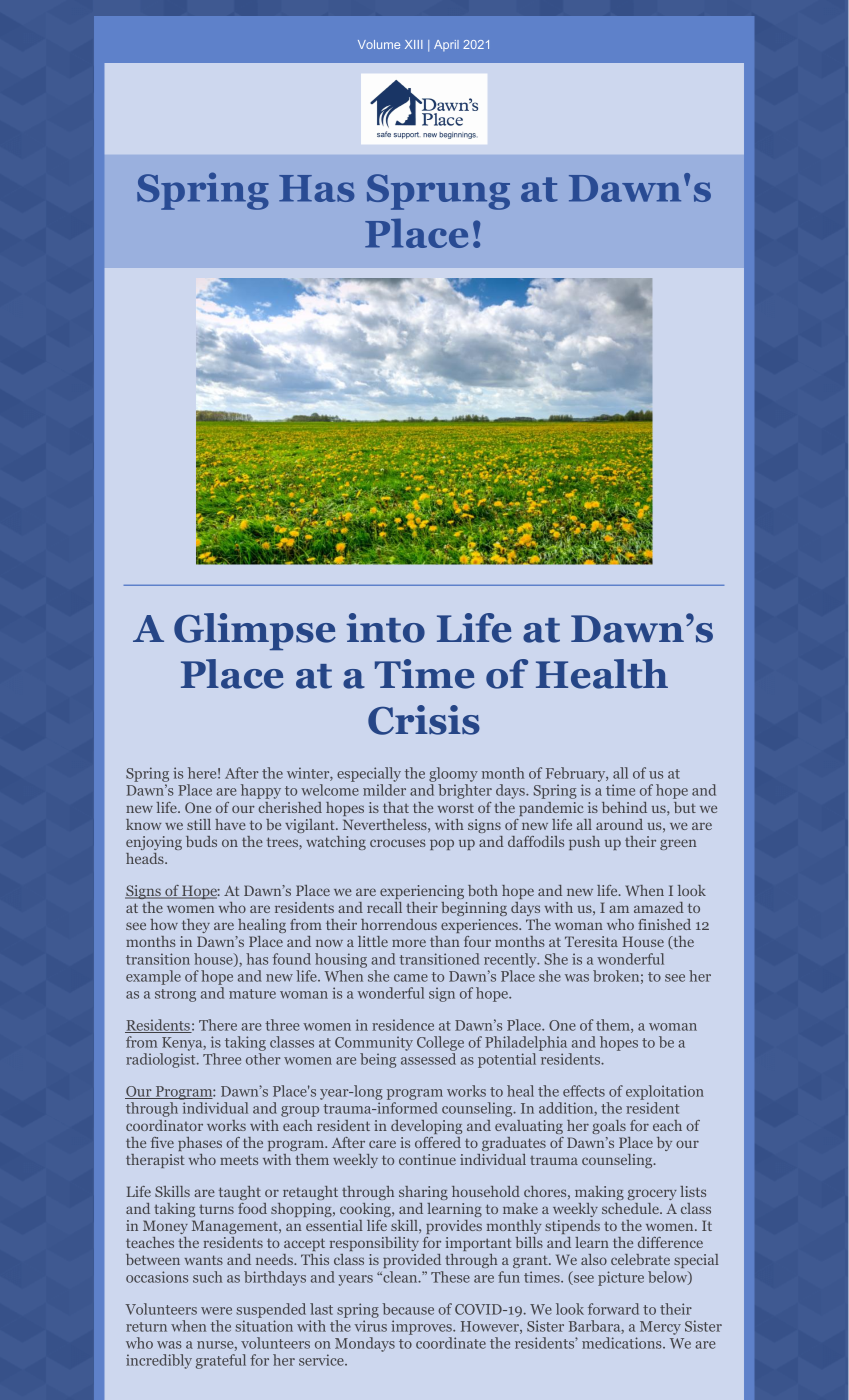  What do you see at coordinates (577, 776) in the screenshot?
I see `February` at bounding box center [577, 776].
